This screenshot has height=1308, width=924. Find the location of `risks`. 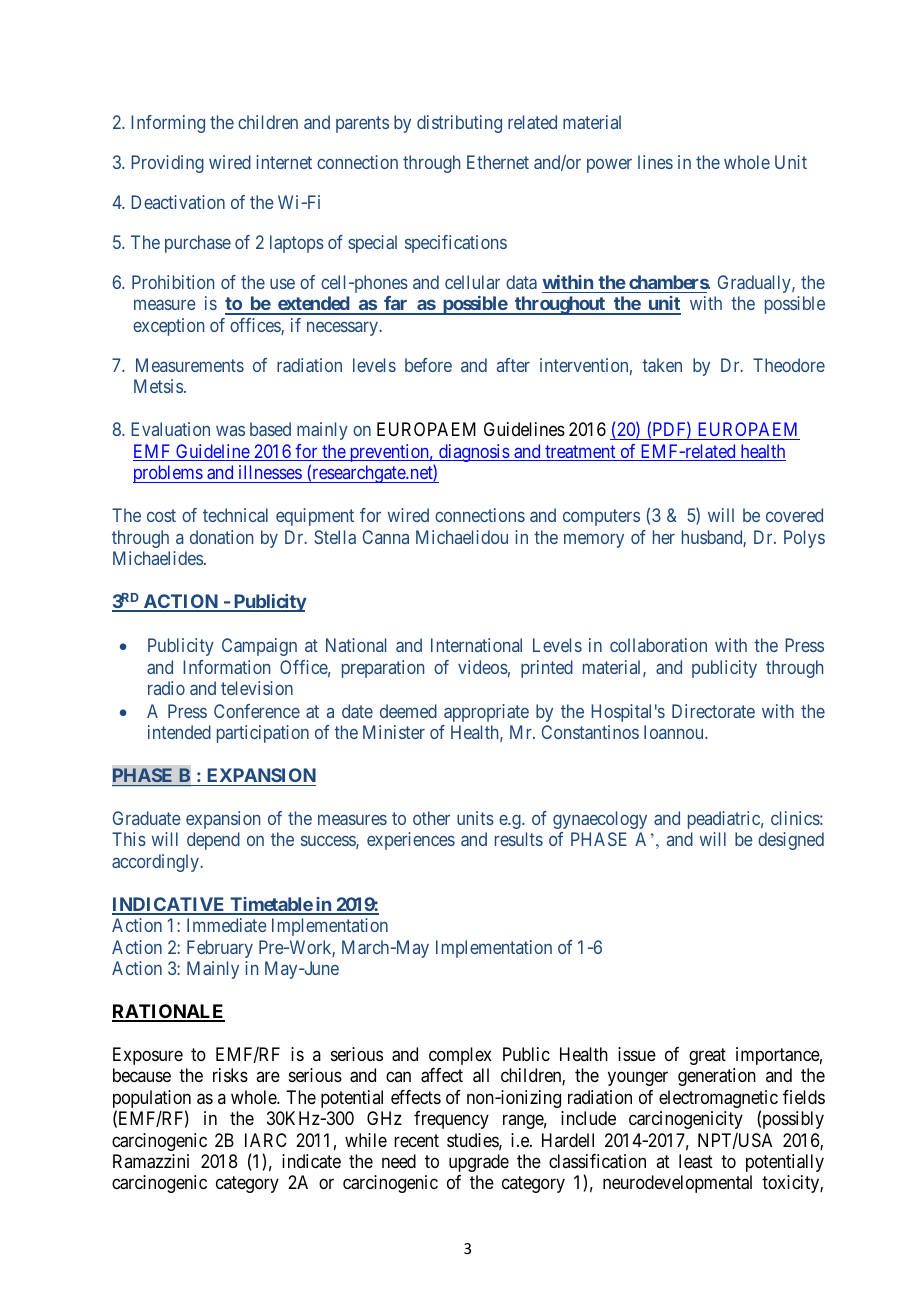

risks is located at coordinates (230, 1075).
